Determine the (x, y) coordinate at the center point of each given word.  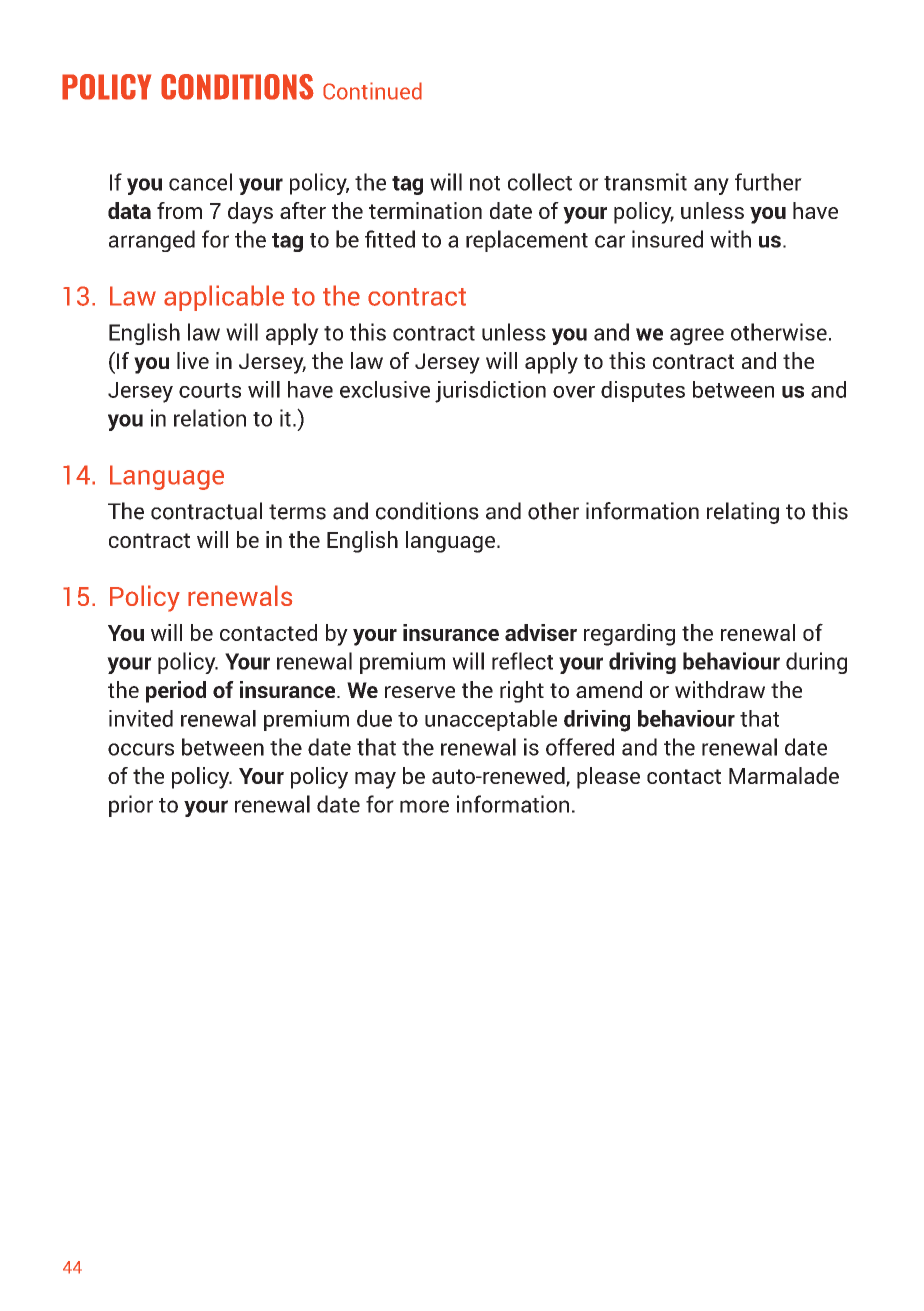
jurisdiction (490, 392)
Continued (372, 91)
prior (131, 806)
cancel (200, 182)
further (768, 182)
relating (743, 513)
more (424, 806)
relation (210, 418)
